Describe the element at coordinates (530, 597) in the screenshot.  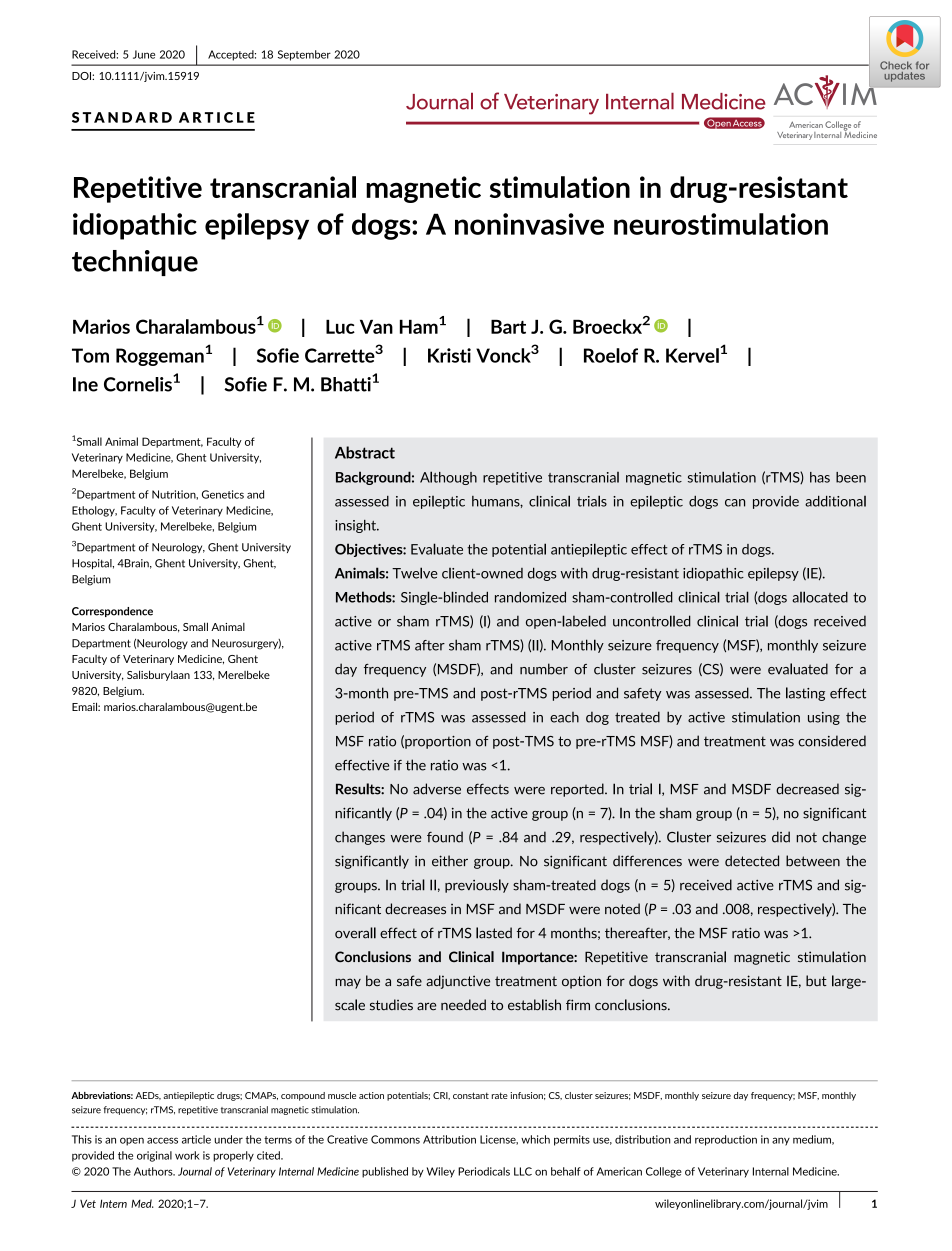
I see `randomized` at that location.
